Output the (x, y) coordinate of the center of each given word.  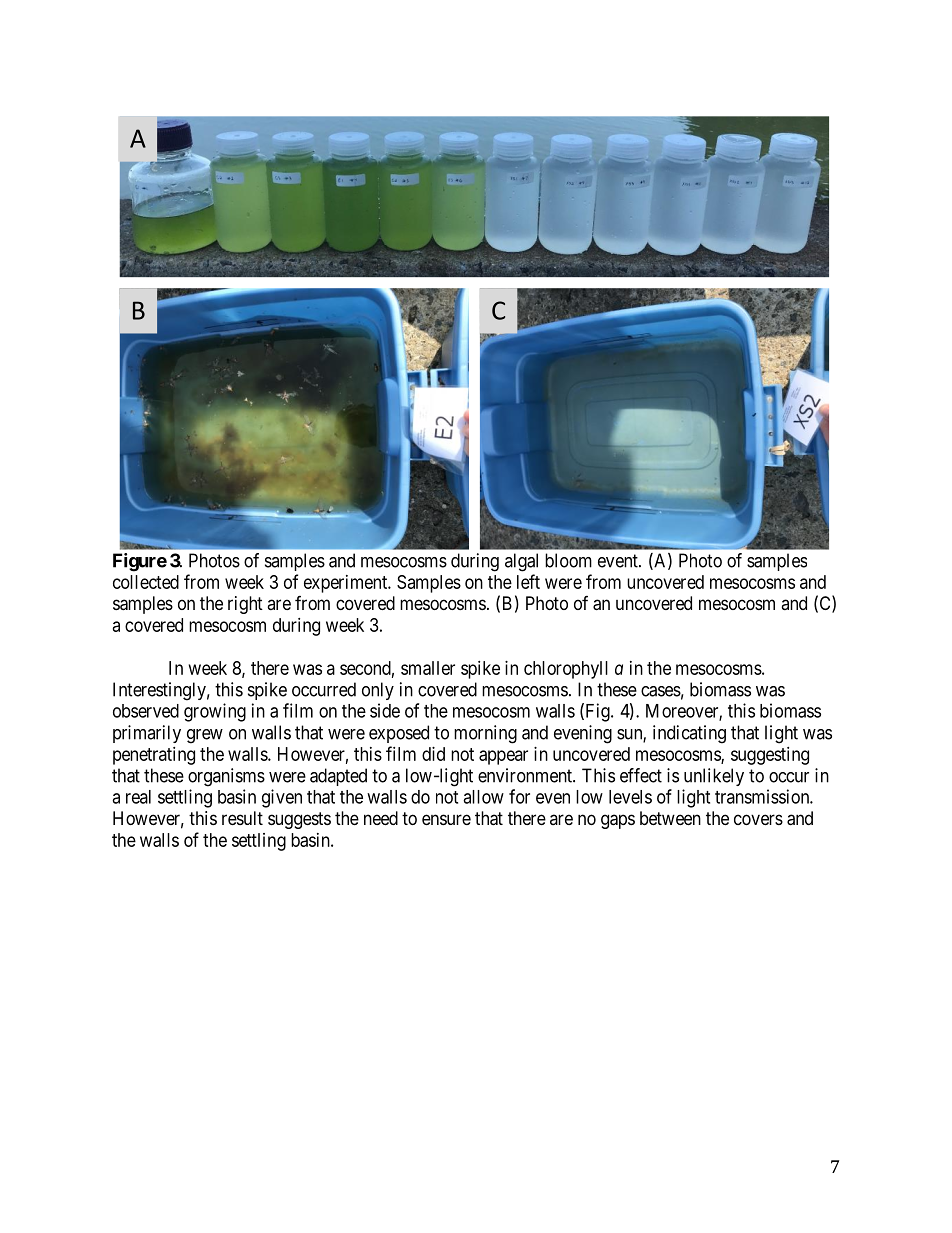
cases (661, 691)
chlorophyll (566, 670)
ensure (446, 819)
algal (521, 562)
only (378, 691)
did (433, 754)
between (670, 818)
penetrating (154, 756)
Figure (140, 562)
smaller (428, 668)
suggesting (770, 756)
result (242, 818)
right (245, 605)
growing (215, 712)
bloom (568, 560)
